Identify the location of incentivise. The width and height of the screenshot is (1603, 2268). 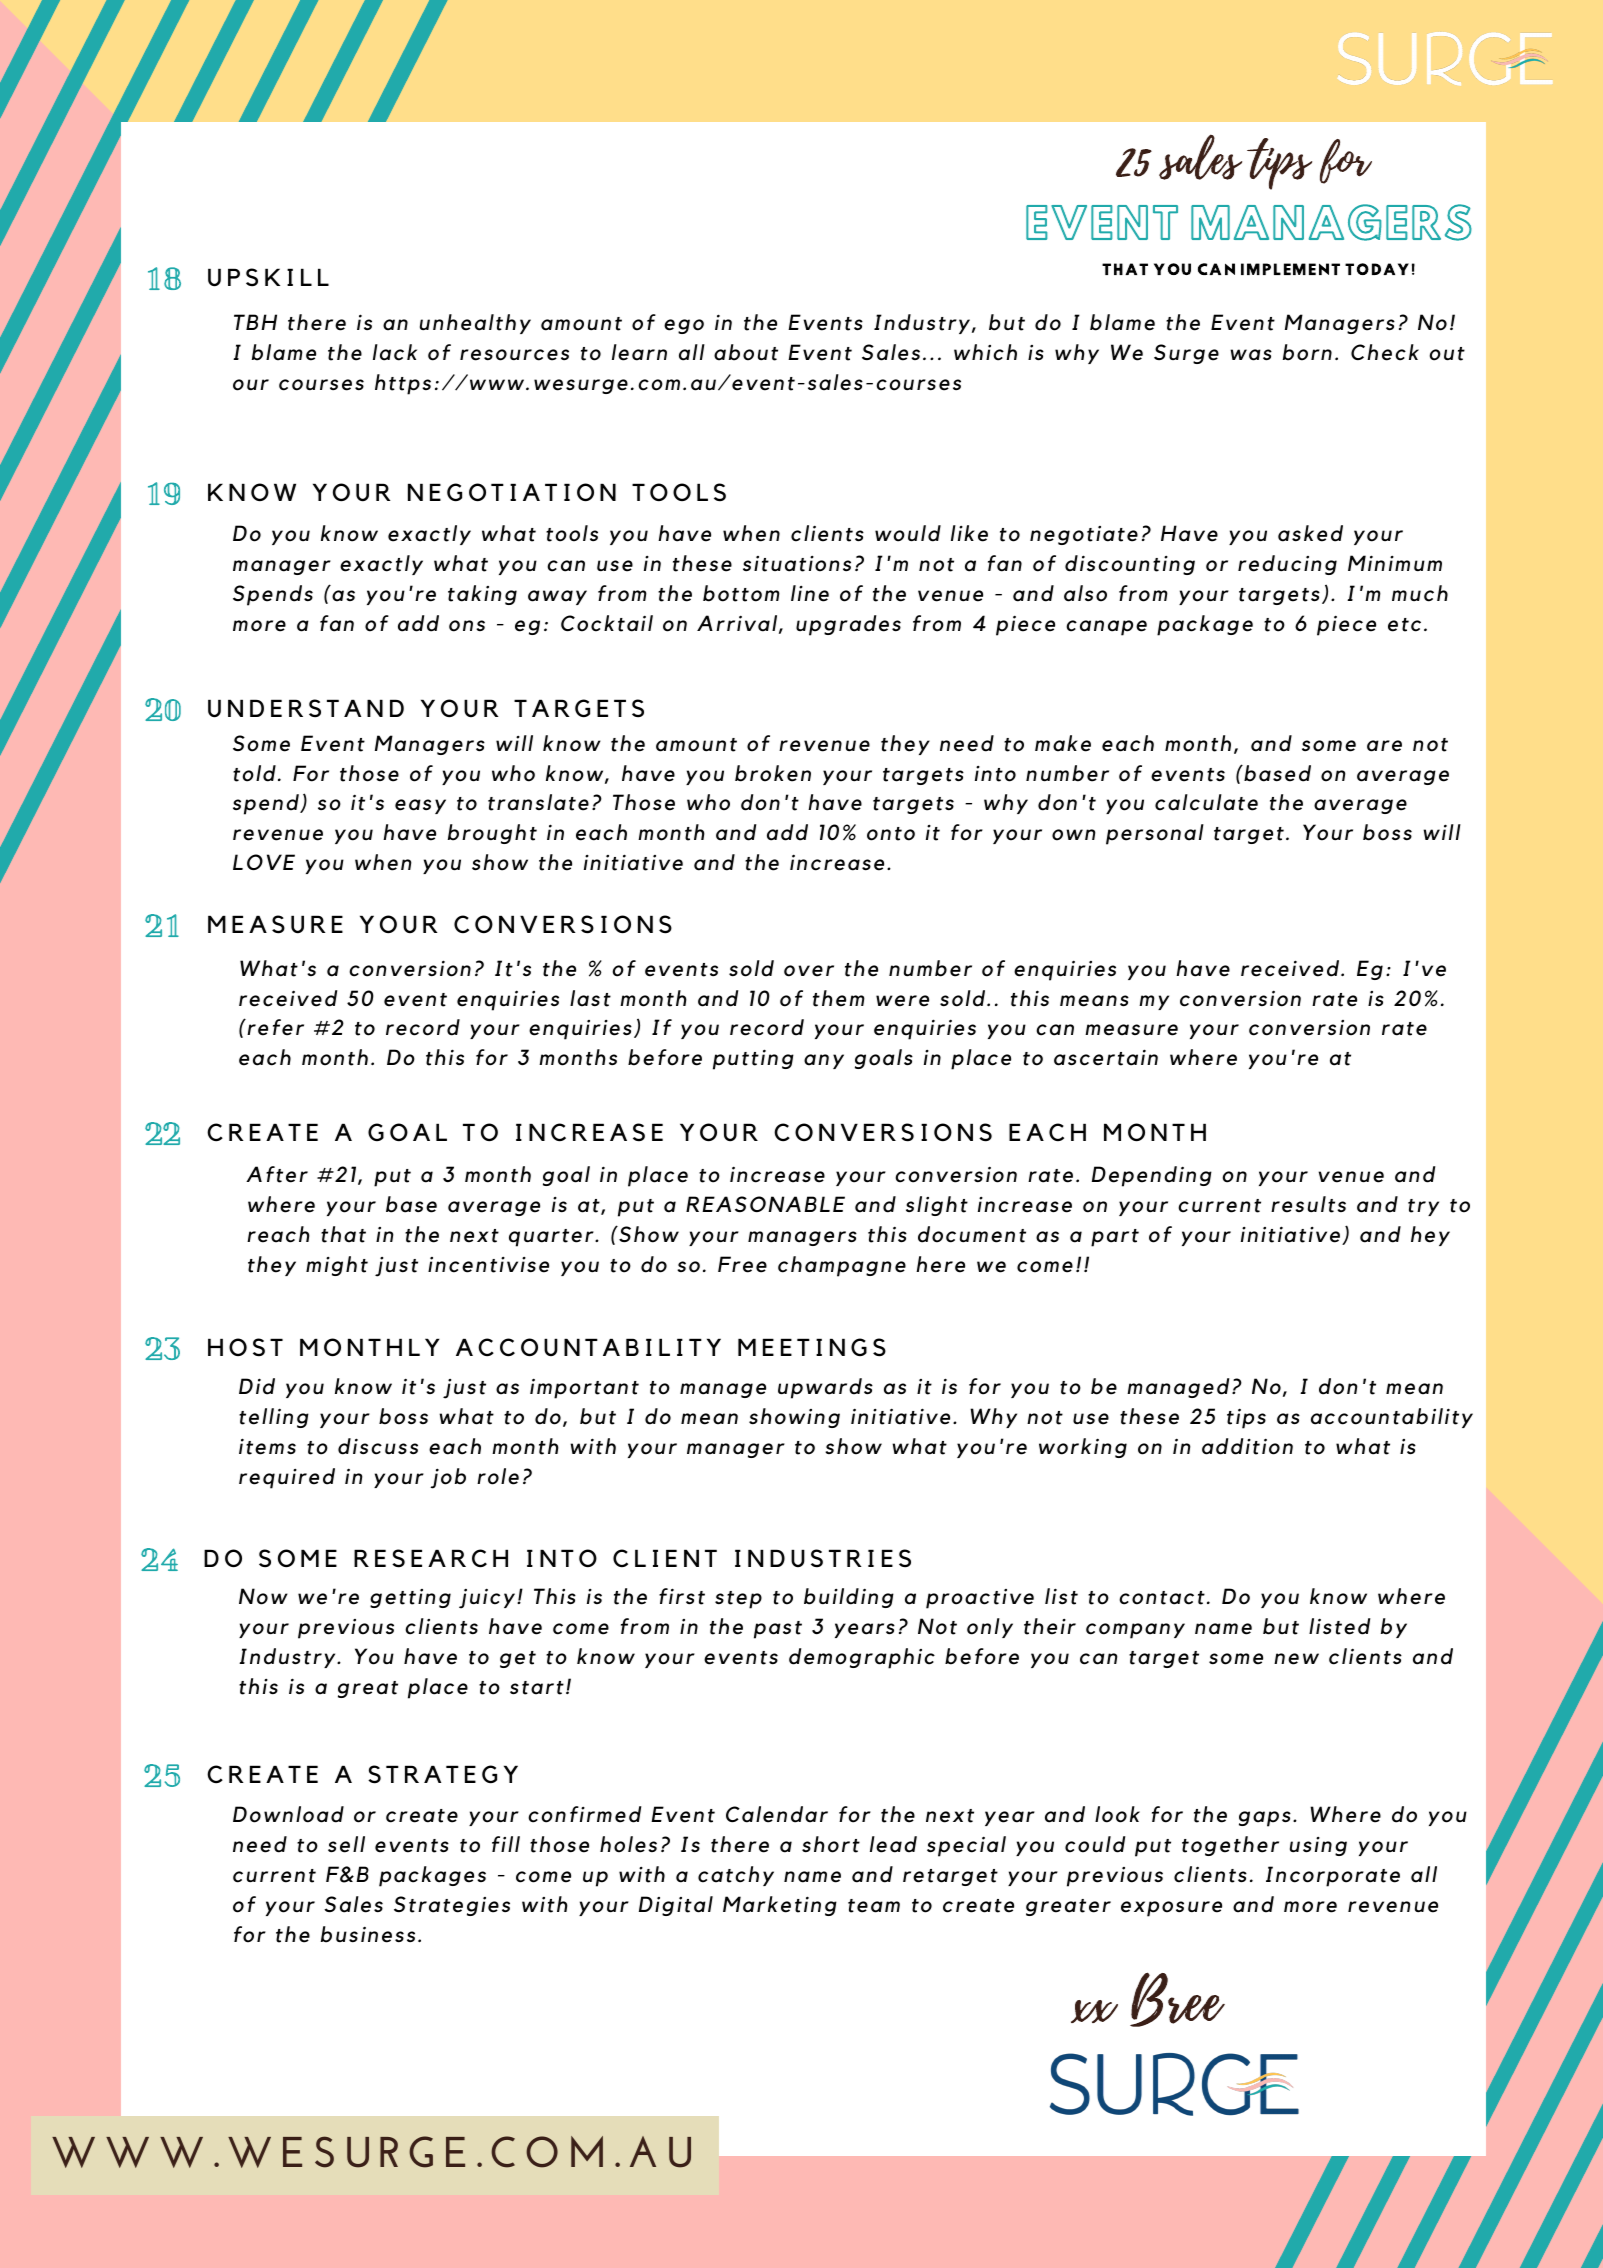
(488, 1265).
